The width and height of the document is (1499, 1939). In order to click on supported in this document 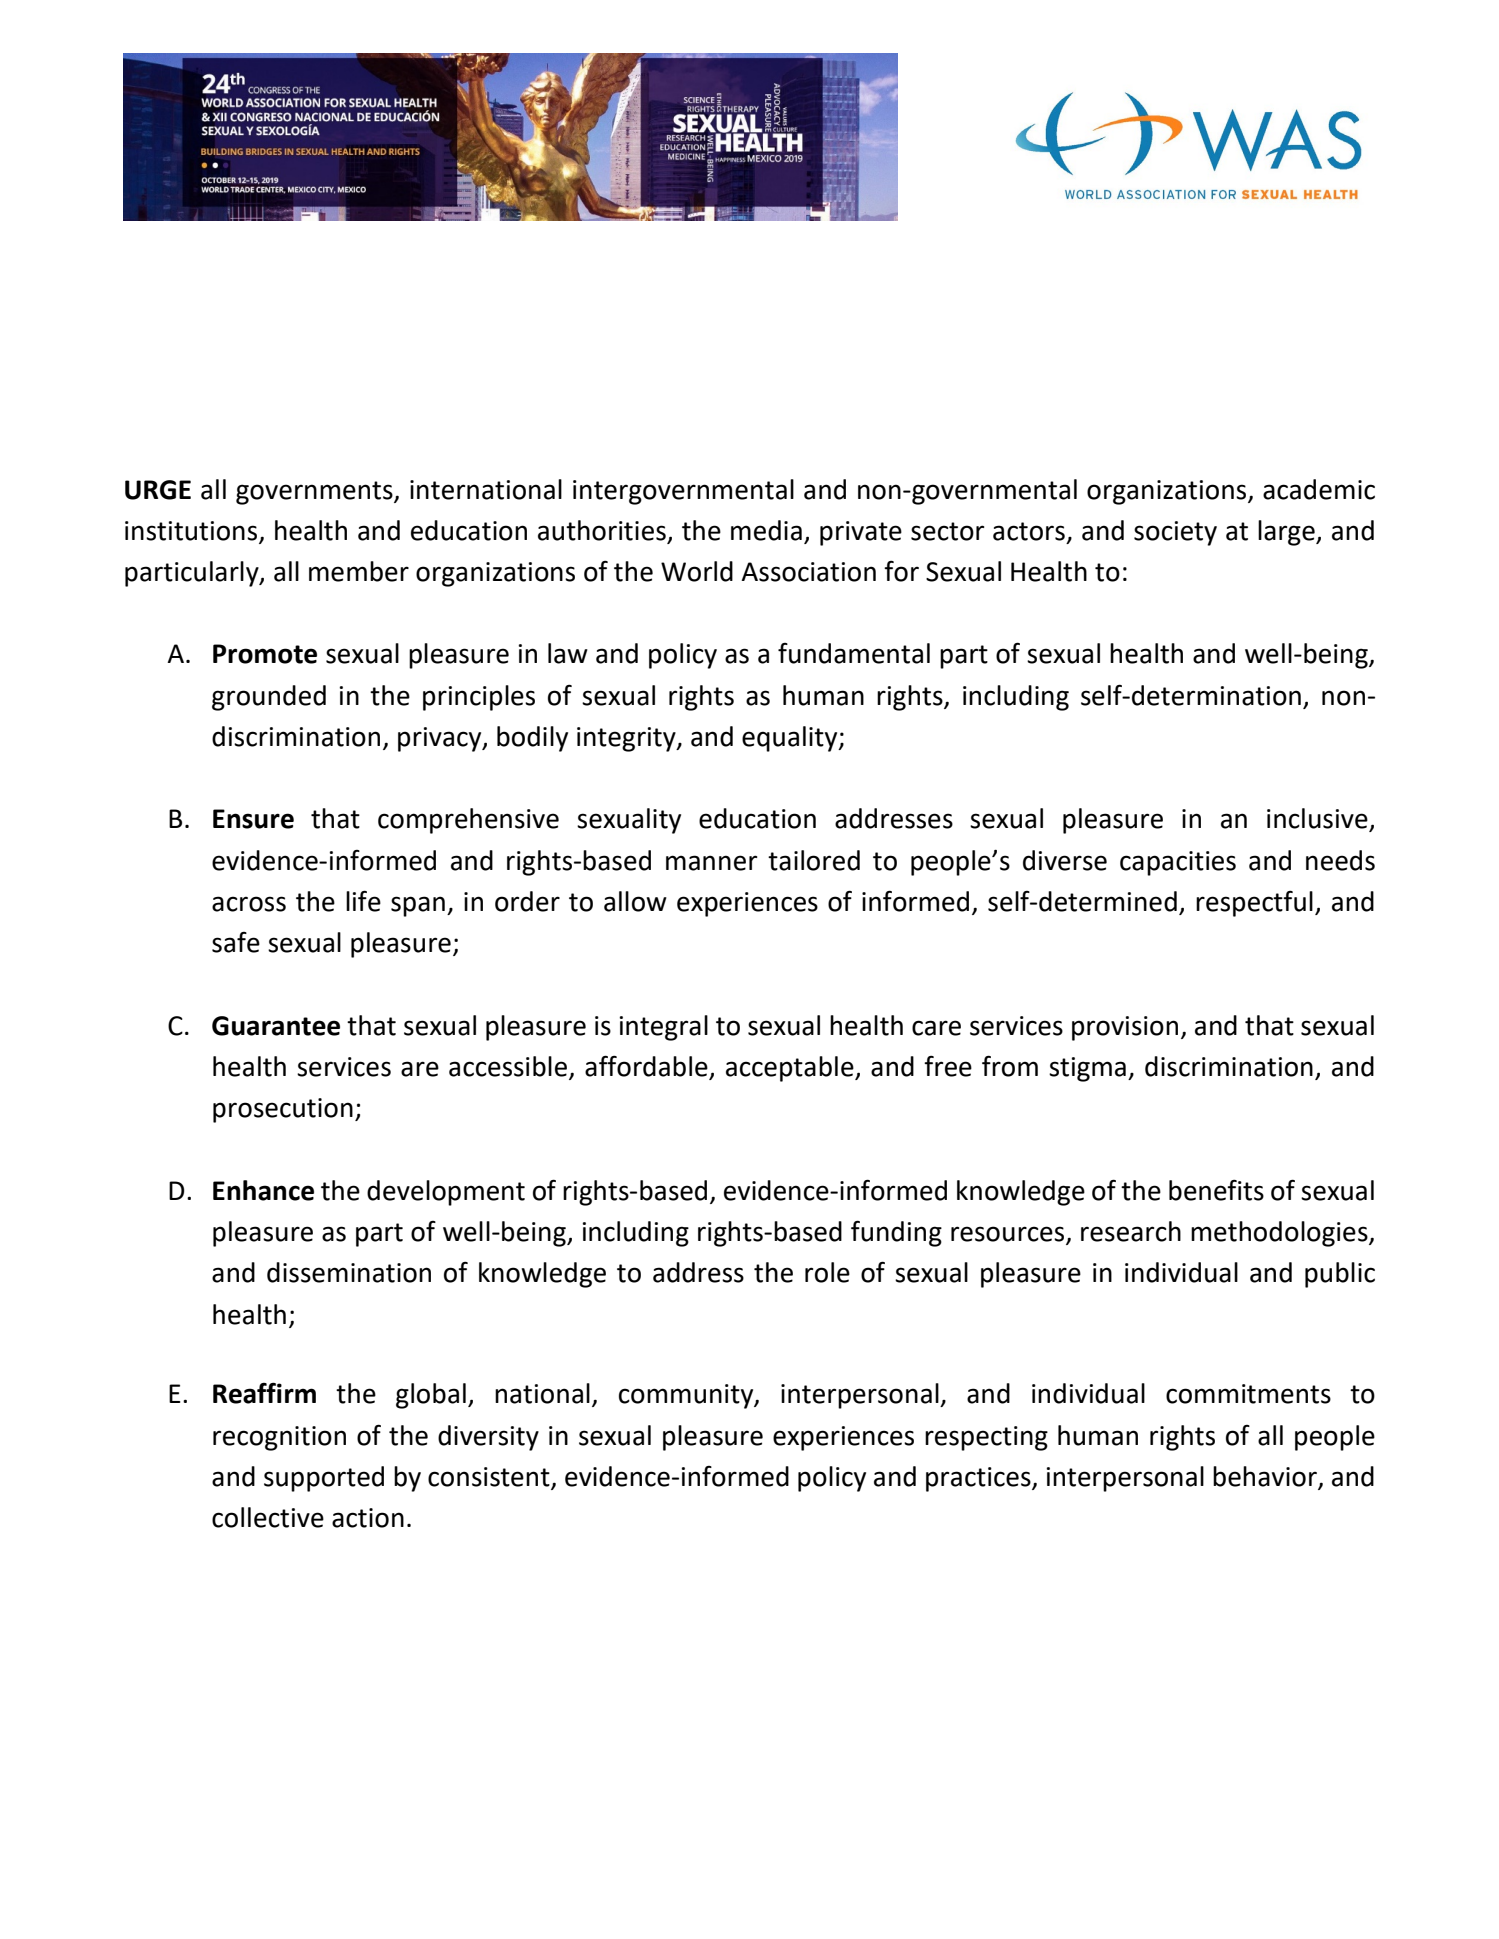, I will do `click(324, 1479)`.
